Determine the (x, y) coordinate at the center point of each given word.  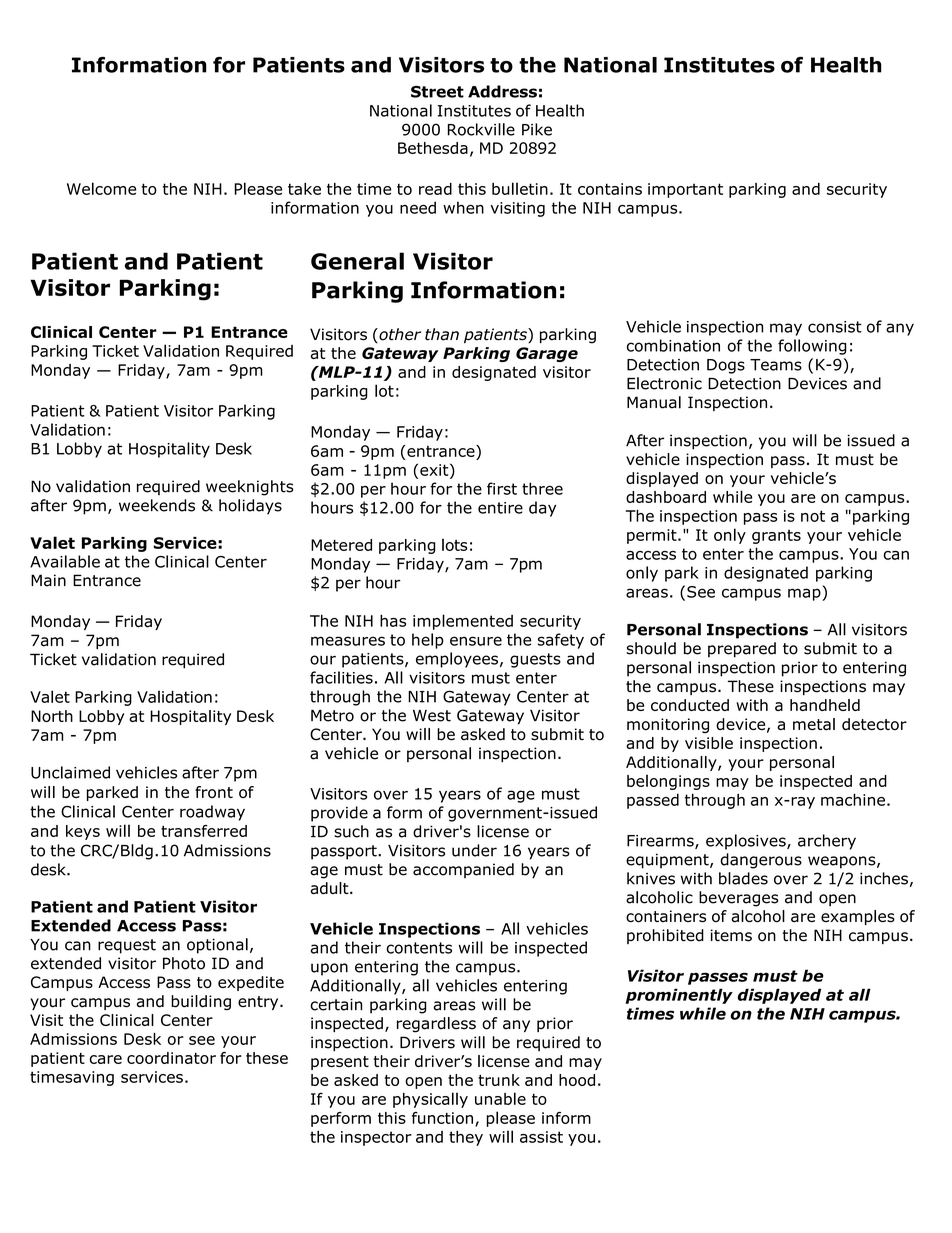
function (442, 1118)
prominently (679, 996)
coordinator (171, 1058)
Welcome (101, 188)
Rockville (481, 129)
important (685, 190)
